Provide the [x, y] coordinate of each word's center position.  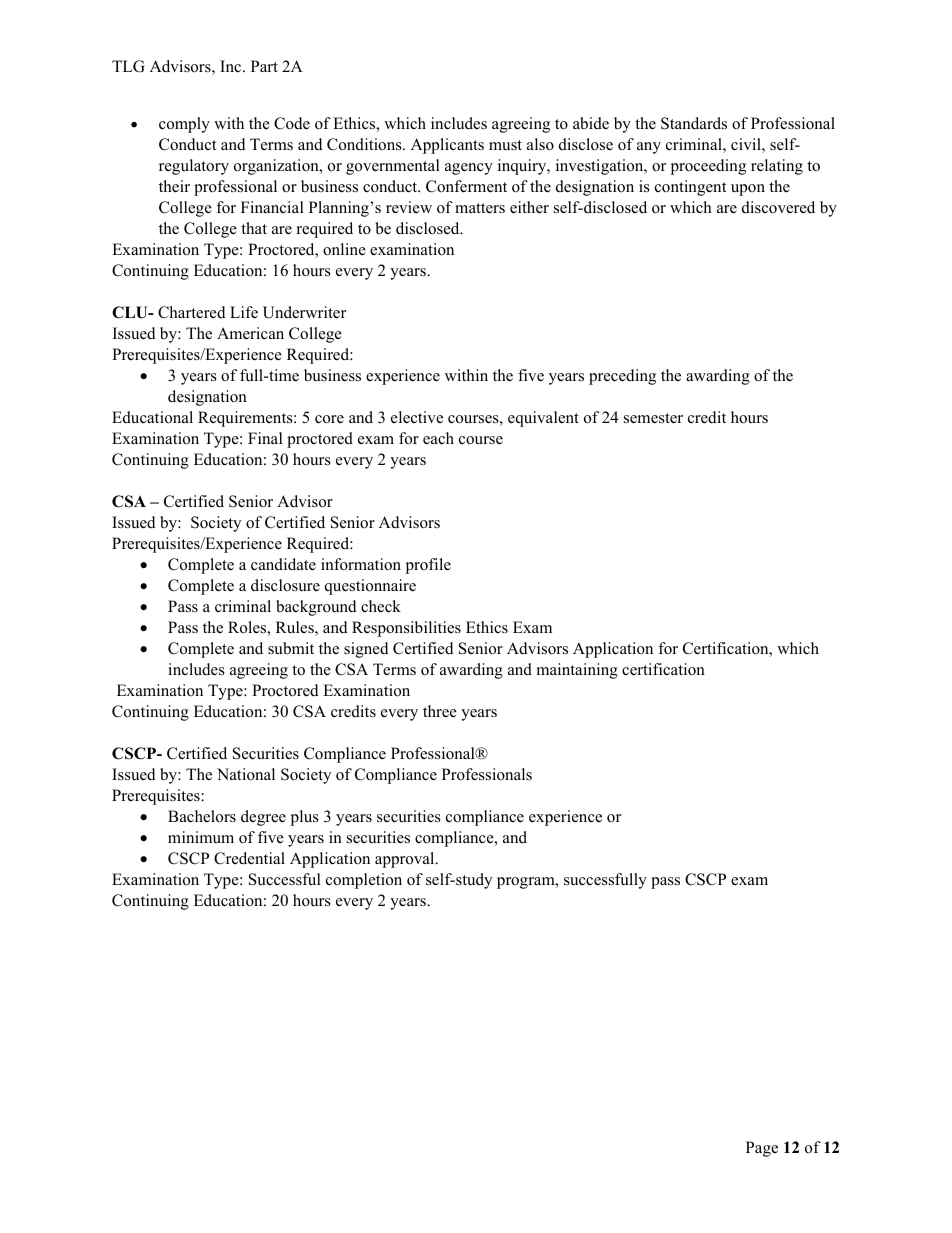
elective [417, 417]
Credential [249, 858]
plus [305, 818]
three [440, 711]
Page [762, 1149]
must [505, 145]
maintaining [577, 671]
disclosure [285, 585]
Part [264, 66]
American [250, 333]
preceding [622, 377]
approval [406, 860]
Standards [694, 123]
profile [428, 566]
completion [364, 881]
